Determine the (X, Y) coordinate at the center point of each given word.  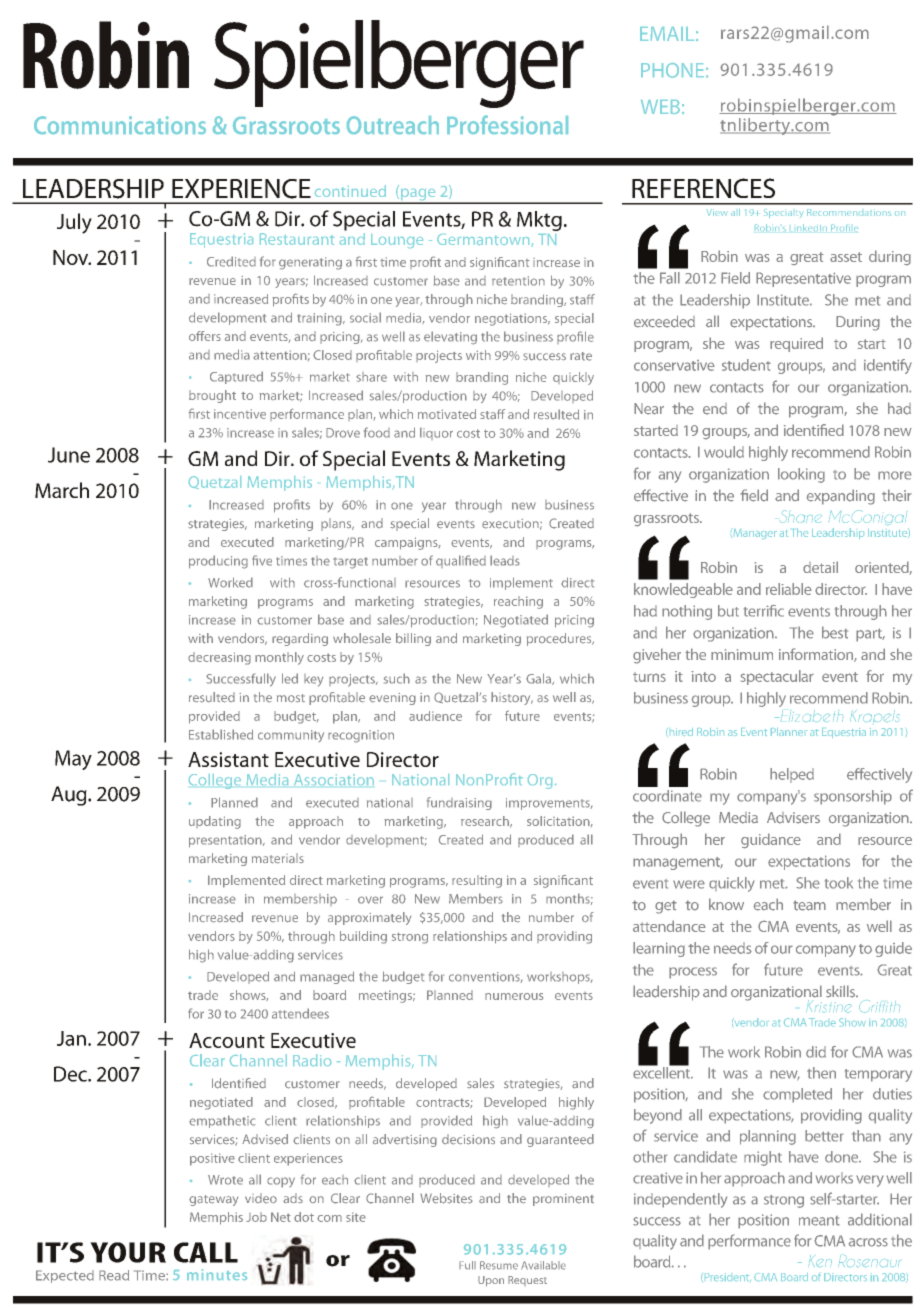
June (69, 455)
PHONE (672, 70)
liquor (436, 433)
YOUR (128, 1252)
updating (215, 822)
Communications (120, 125)
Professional (507, 124)
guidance (771, 841)
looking (801, 475)
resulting (477, 881)
